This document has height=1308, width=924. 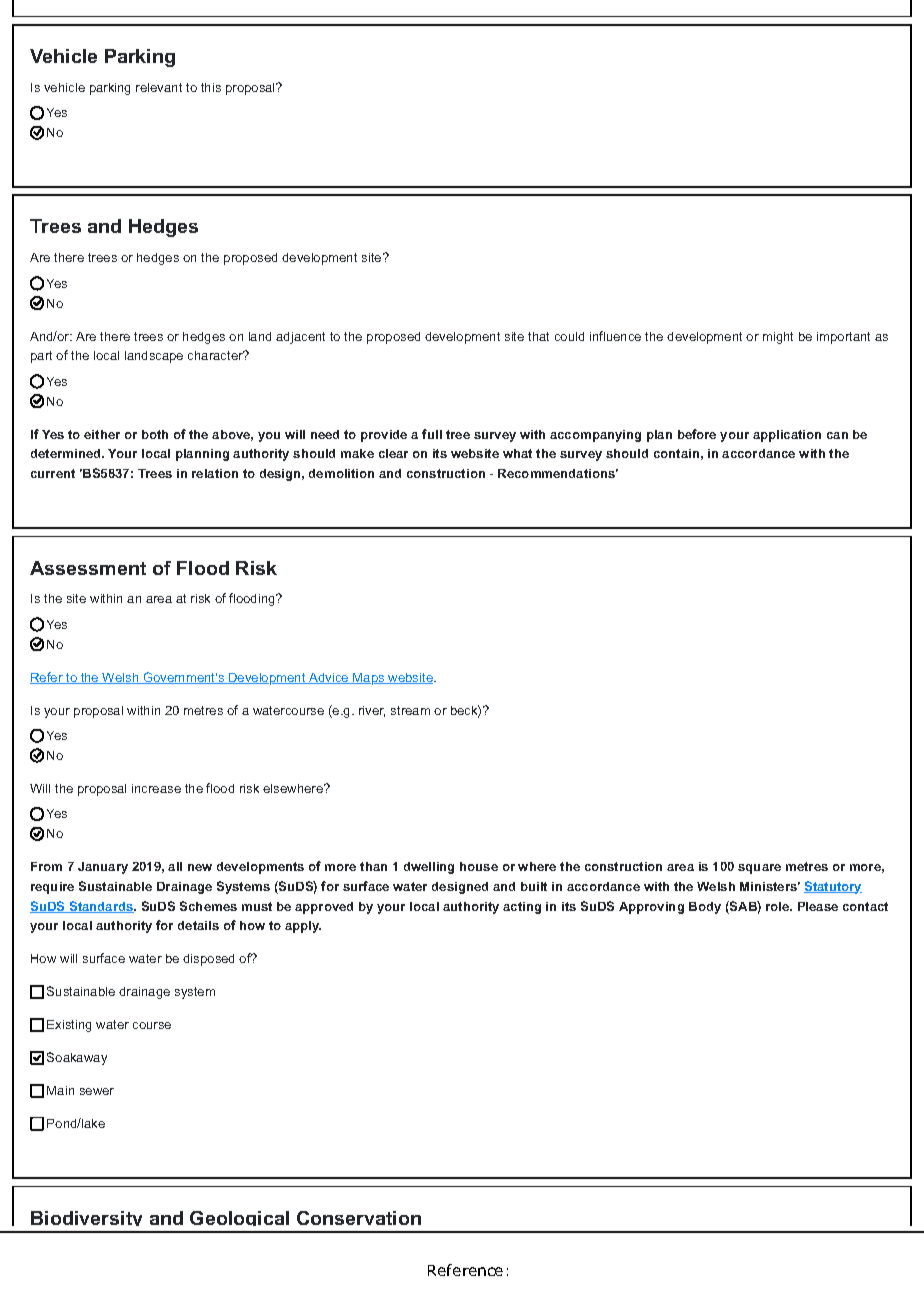 What do you see at coordinates (211, 87) in the document?
I see `this` at bounding box center [211, 87].
